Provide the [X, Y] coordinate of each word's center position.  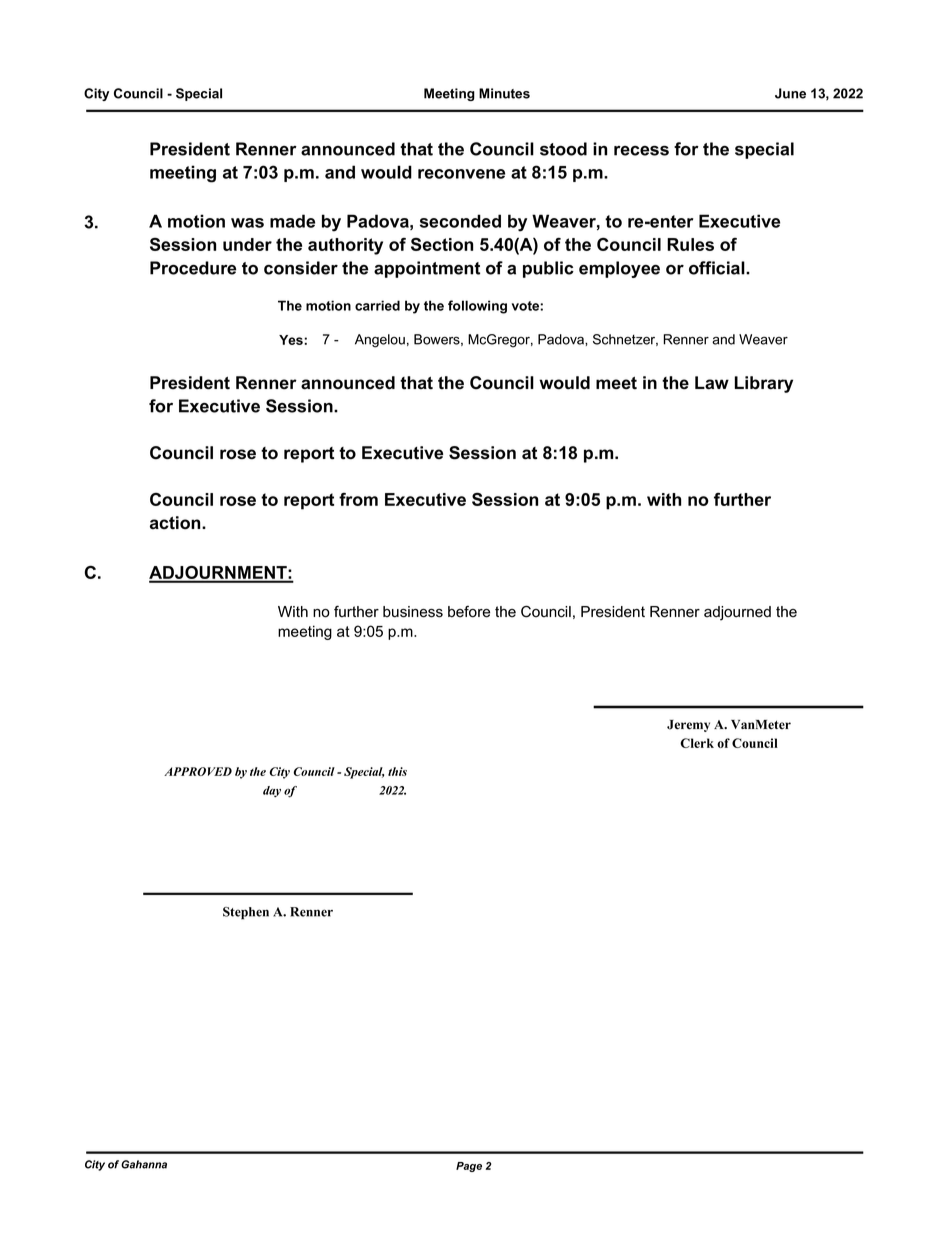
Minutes [504, 93]
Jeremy [688, 726]
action [176, 523]
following [477, 307]
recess [641, 151]
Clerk [697, 743]
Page [469, 1167]
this [397, 771]
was [247, 223]
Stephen [246, 913]
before [469, 612]
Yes [292, 340]
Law [712, 383]
